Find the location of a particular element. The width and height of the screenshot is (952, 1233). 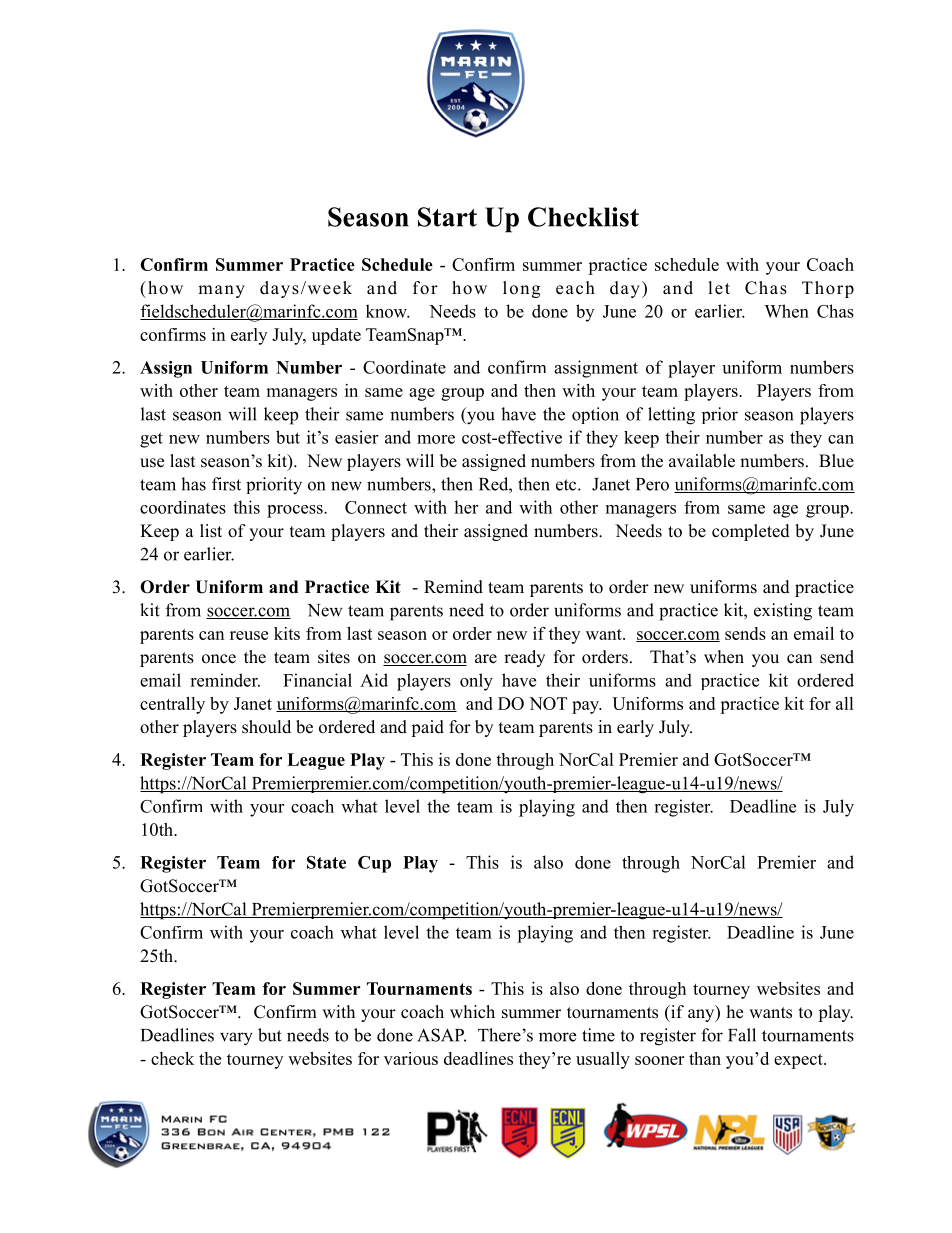

Cup is located at coordinates (374, 864).
